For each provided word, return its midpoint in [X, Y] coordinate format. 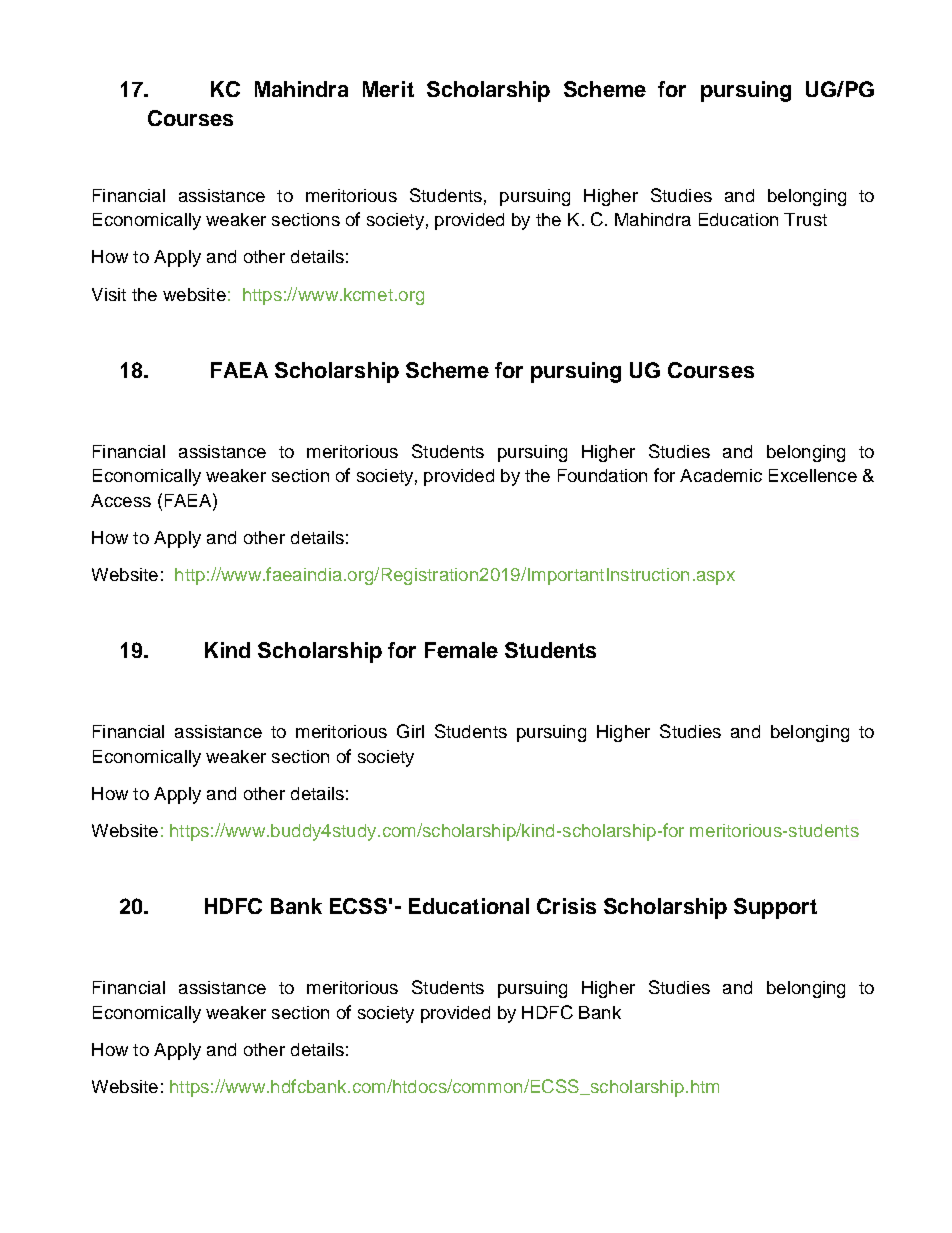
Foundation [602, 475]
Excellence [813, 475]
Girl [410, 731]
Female [461, 650]
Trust [805, 219]
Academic [721, 475]
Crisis [566, 906]
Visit [109, 294]
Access [121, 500]
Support [775, 908]
